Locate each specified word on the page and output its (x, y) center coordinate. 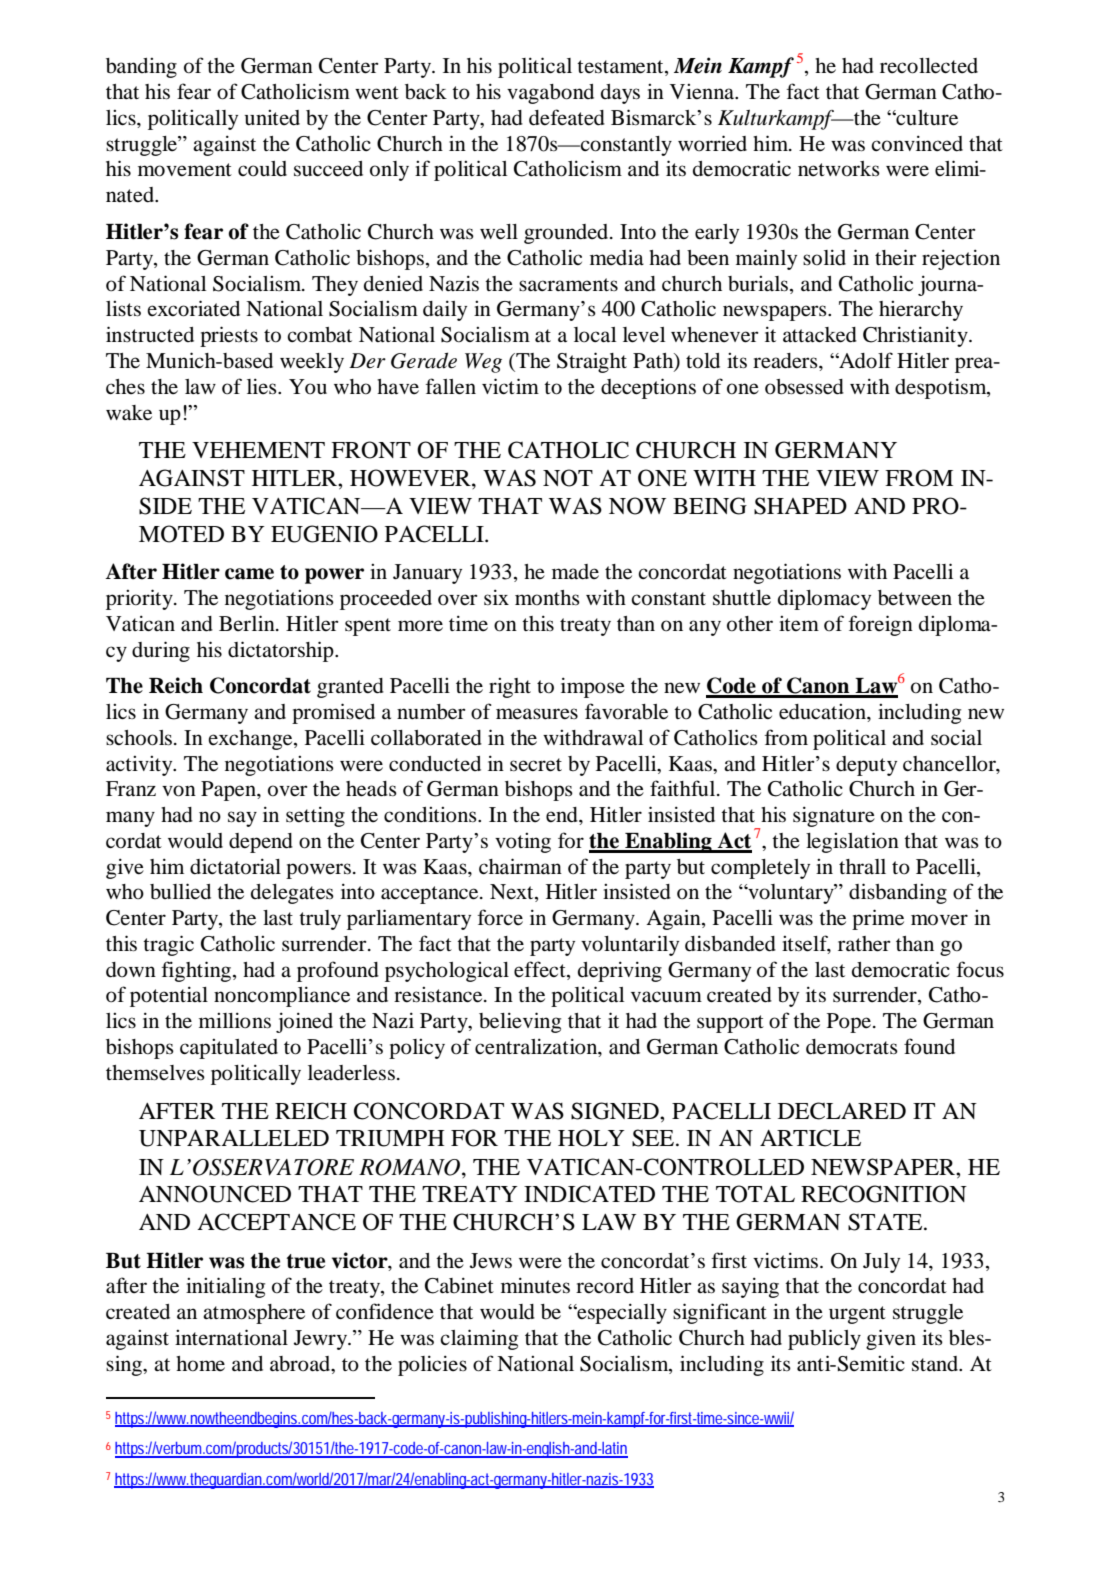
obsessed (804, 387)
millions (235, 1020)
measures (537, 714)
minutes (535, 1285)
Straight (592, 362)
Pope (850, 1023)
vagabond (550, 94)
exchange (251, 740)
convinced (917, 143)
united (272, 118)
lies (263, 386)
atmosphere (254, 1314)
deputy (866, 766)
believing (520, 1022)
